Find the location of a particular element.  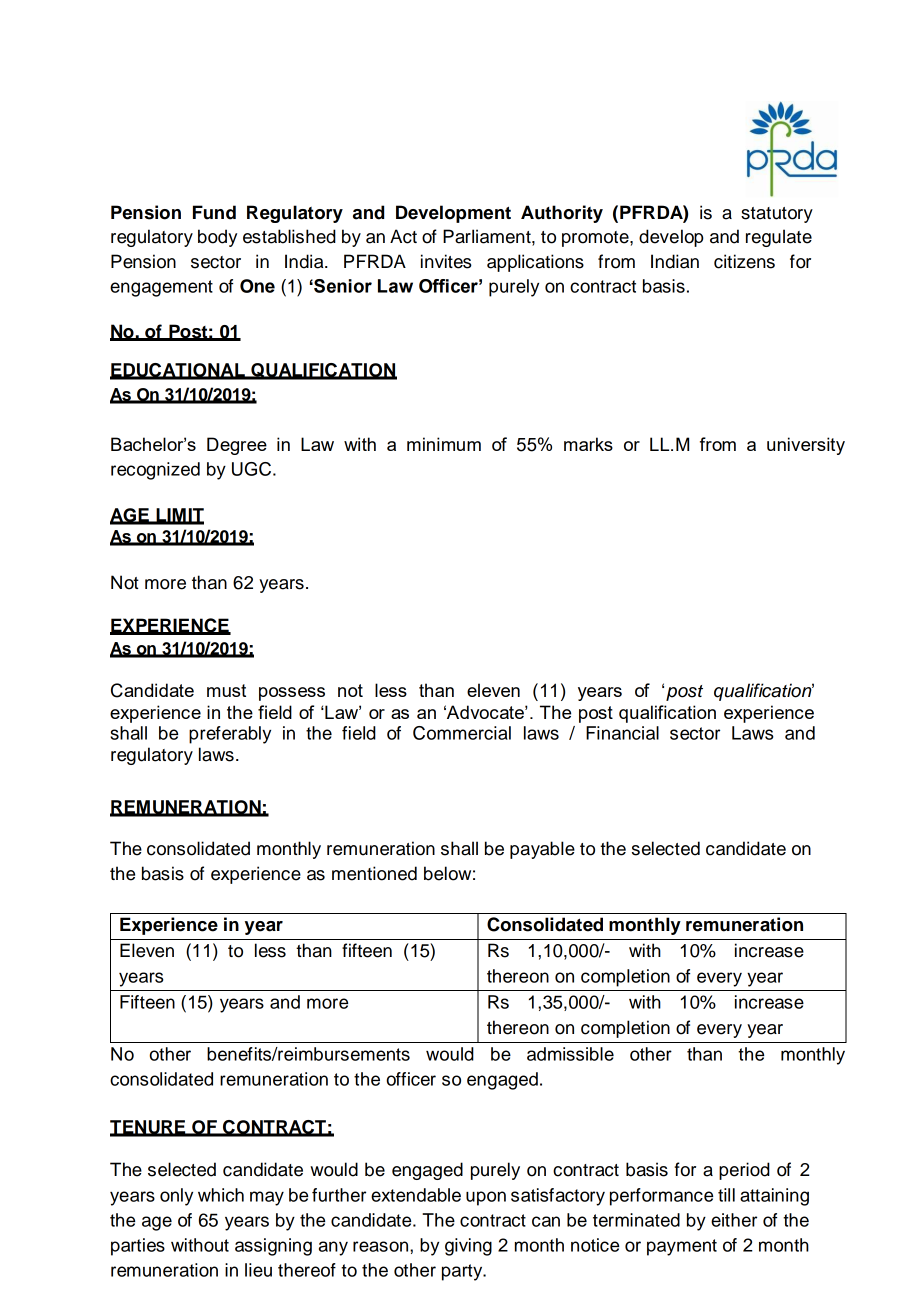

lieu is located at coordinates (258, 1270).
